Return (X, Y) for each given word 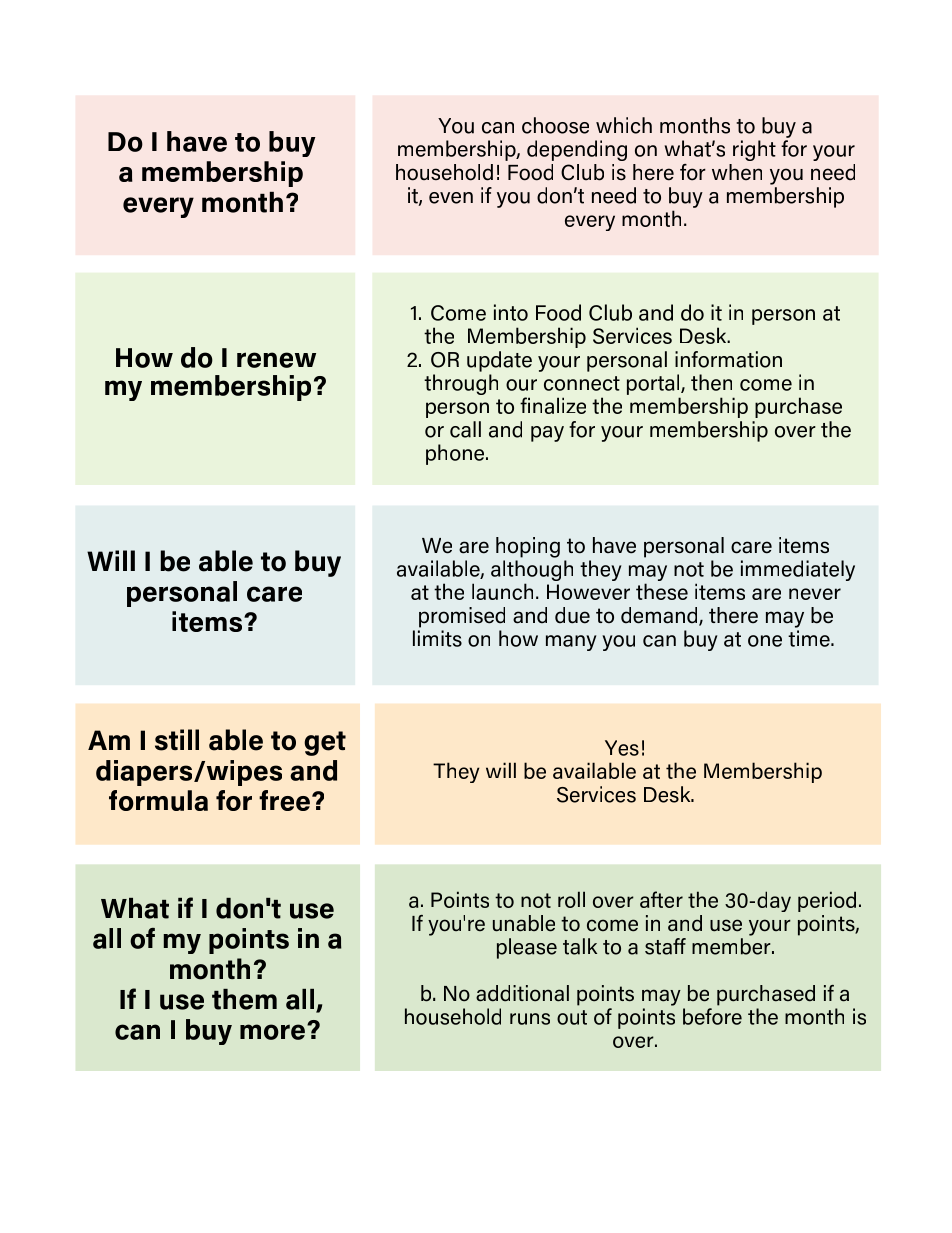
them (244, 999)
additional (522, 993)
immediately (798, 570)
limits (437, 638)
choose (555, 125)
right (754, 150)
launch (502, 591)
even (451, 198)
